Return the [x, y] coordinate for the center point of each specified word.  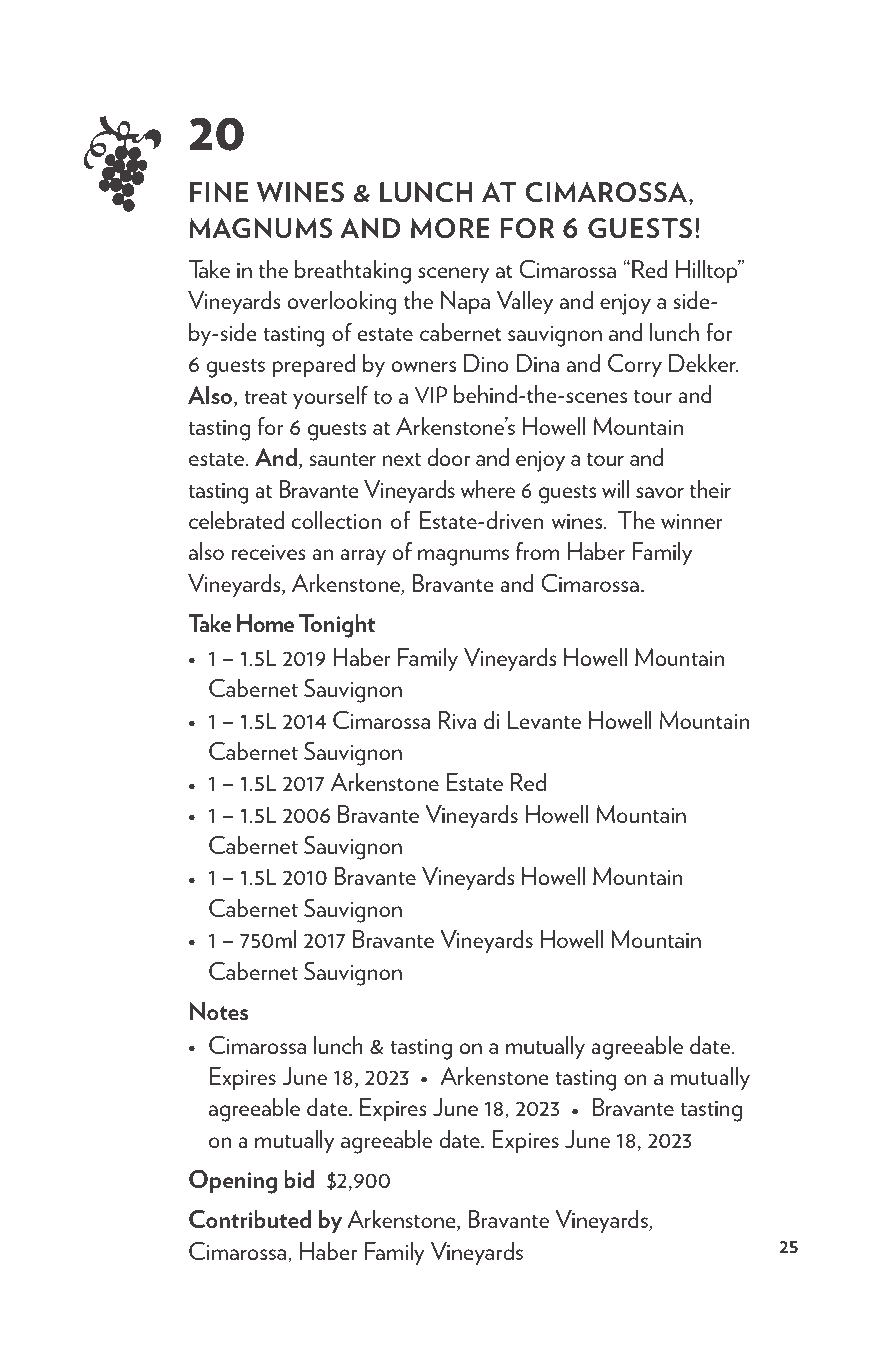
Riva [457, 720]
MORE [450, 228]
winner [692, 521]
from [537, 551]
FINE [219, 192]
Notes [219, 1010]
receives [268, 552]
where [488, 489]
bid [299, 1179]
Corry [635, 365]
